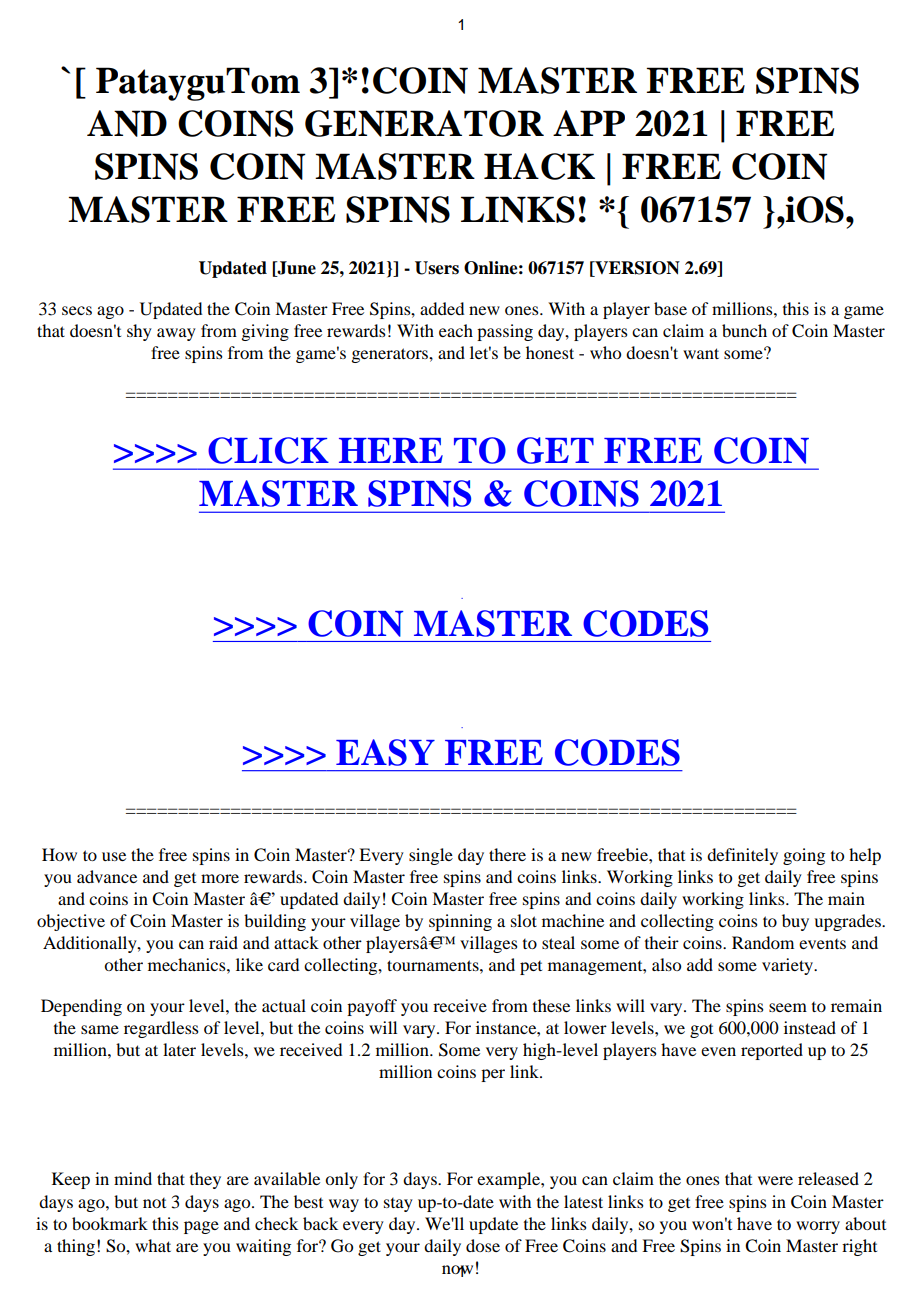 The image size is (924, 1307). I want to click on APP, so click(589, 123).
